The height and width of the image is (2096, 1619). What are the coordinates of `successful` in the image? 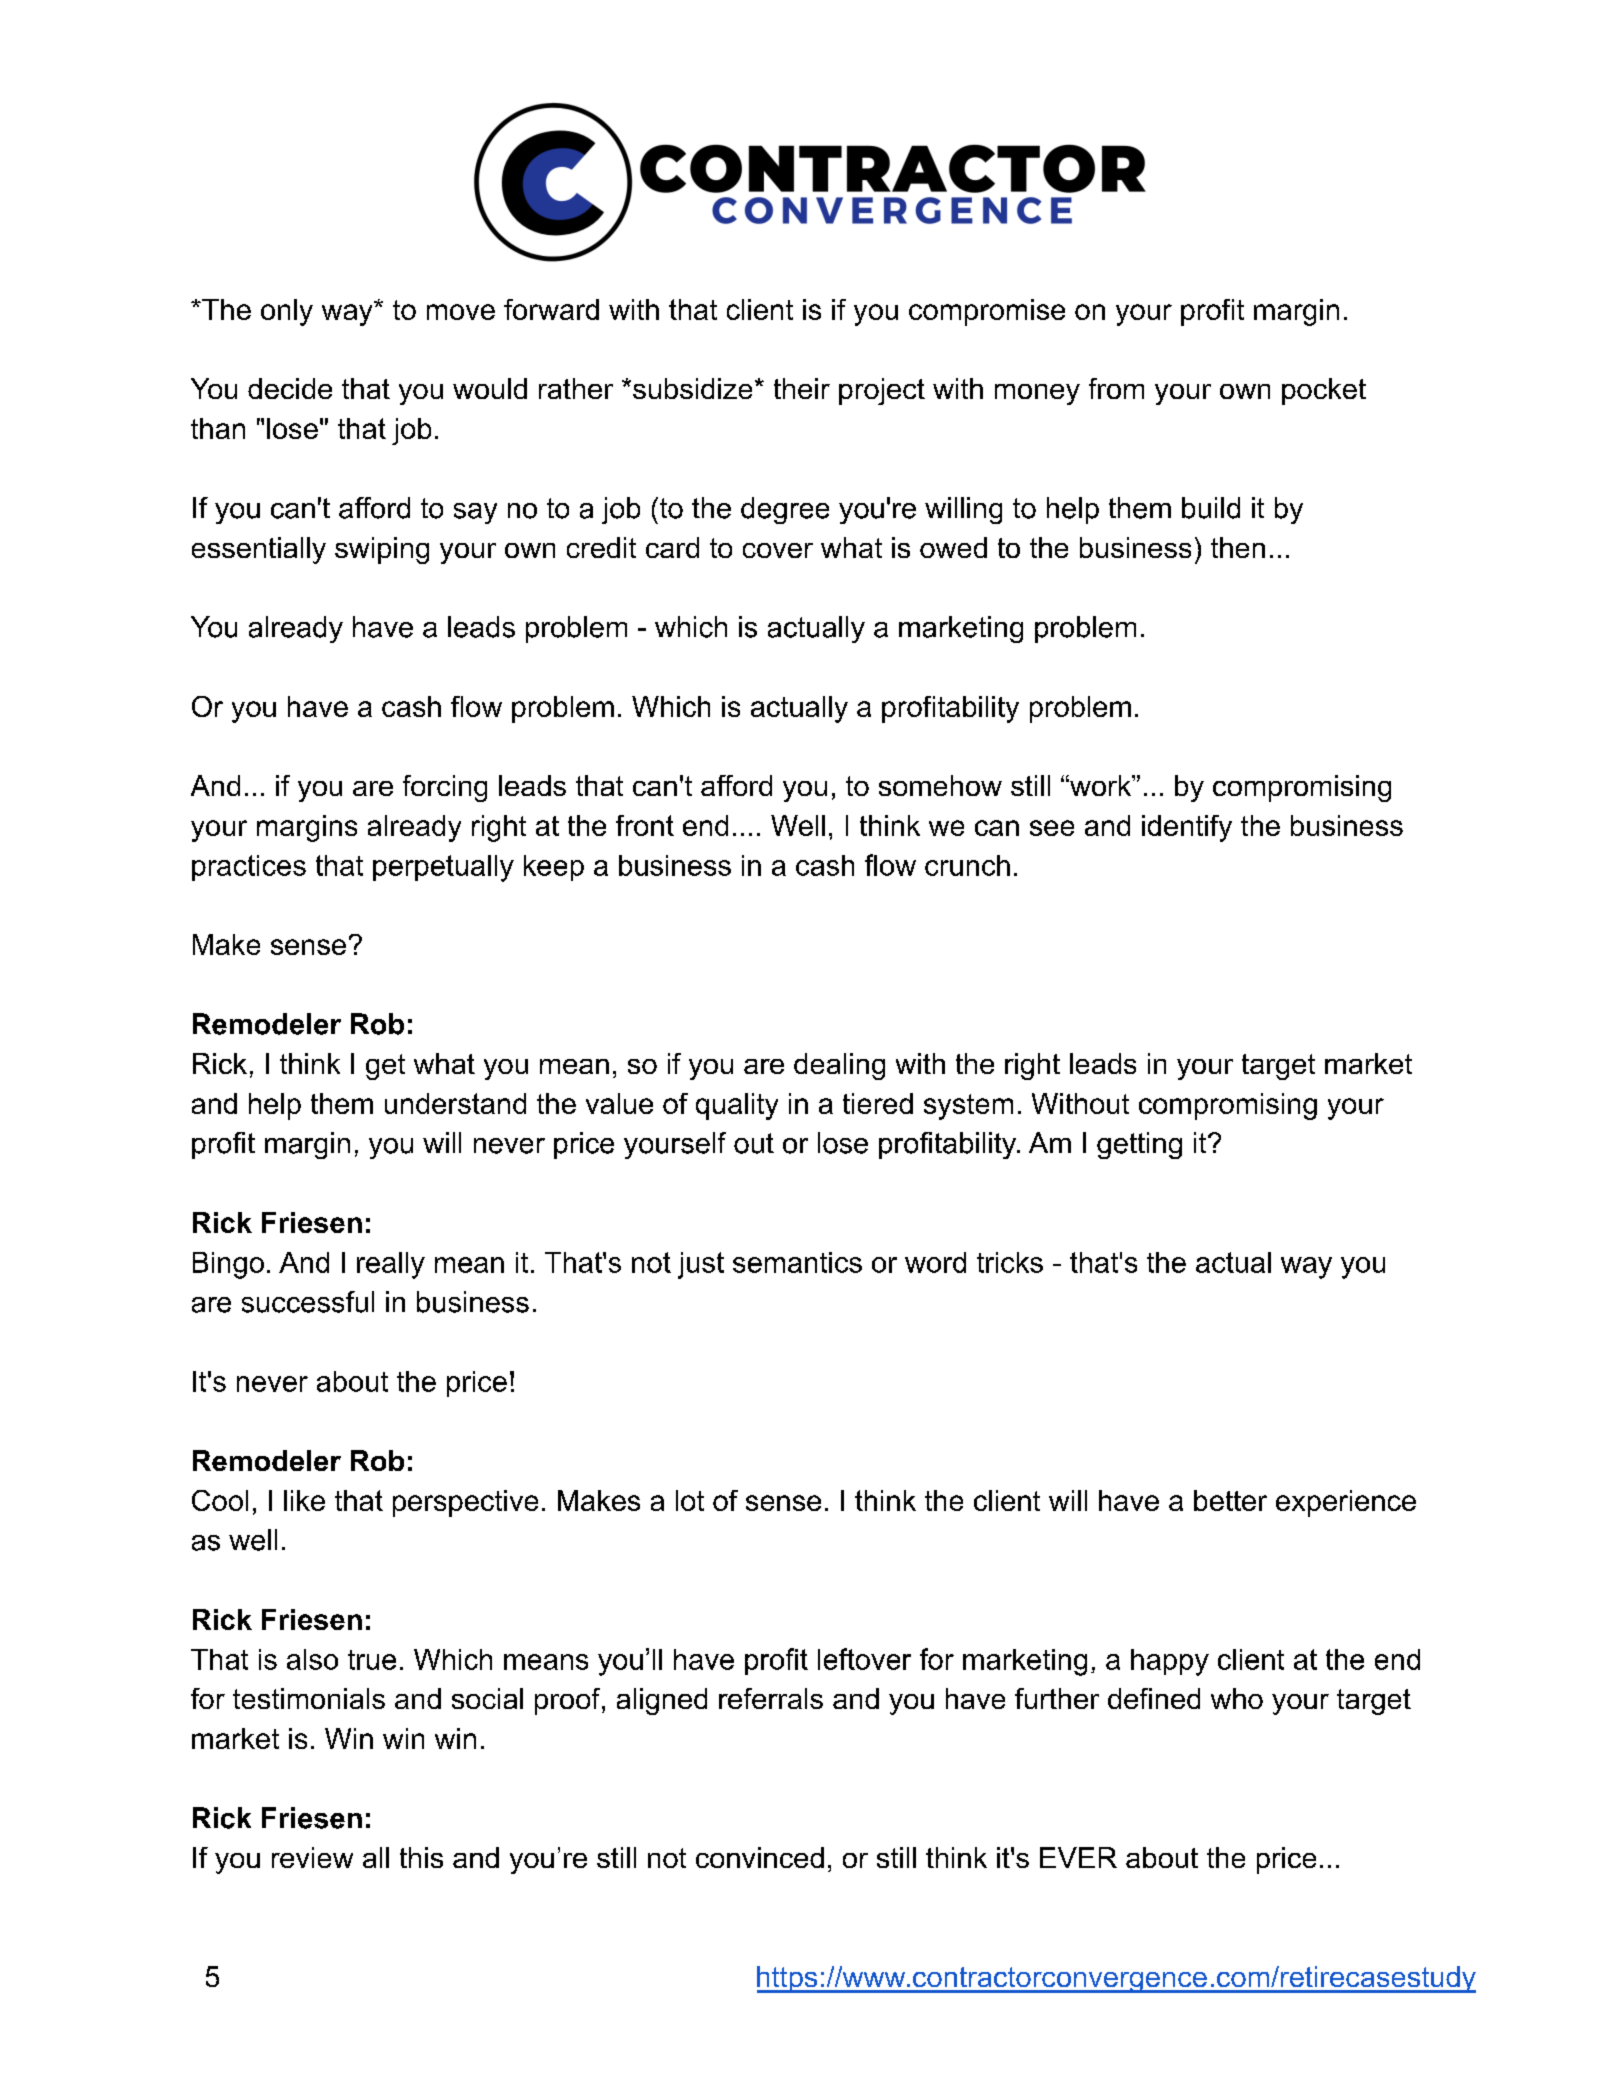 It's located at (308, 1302).
